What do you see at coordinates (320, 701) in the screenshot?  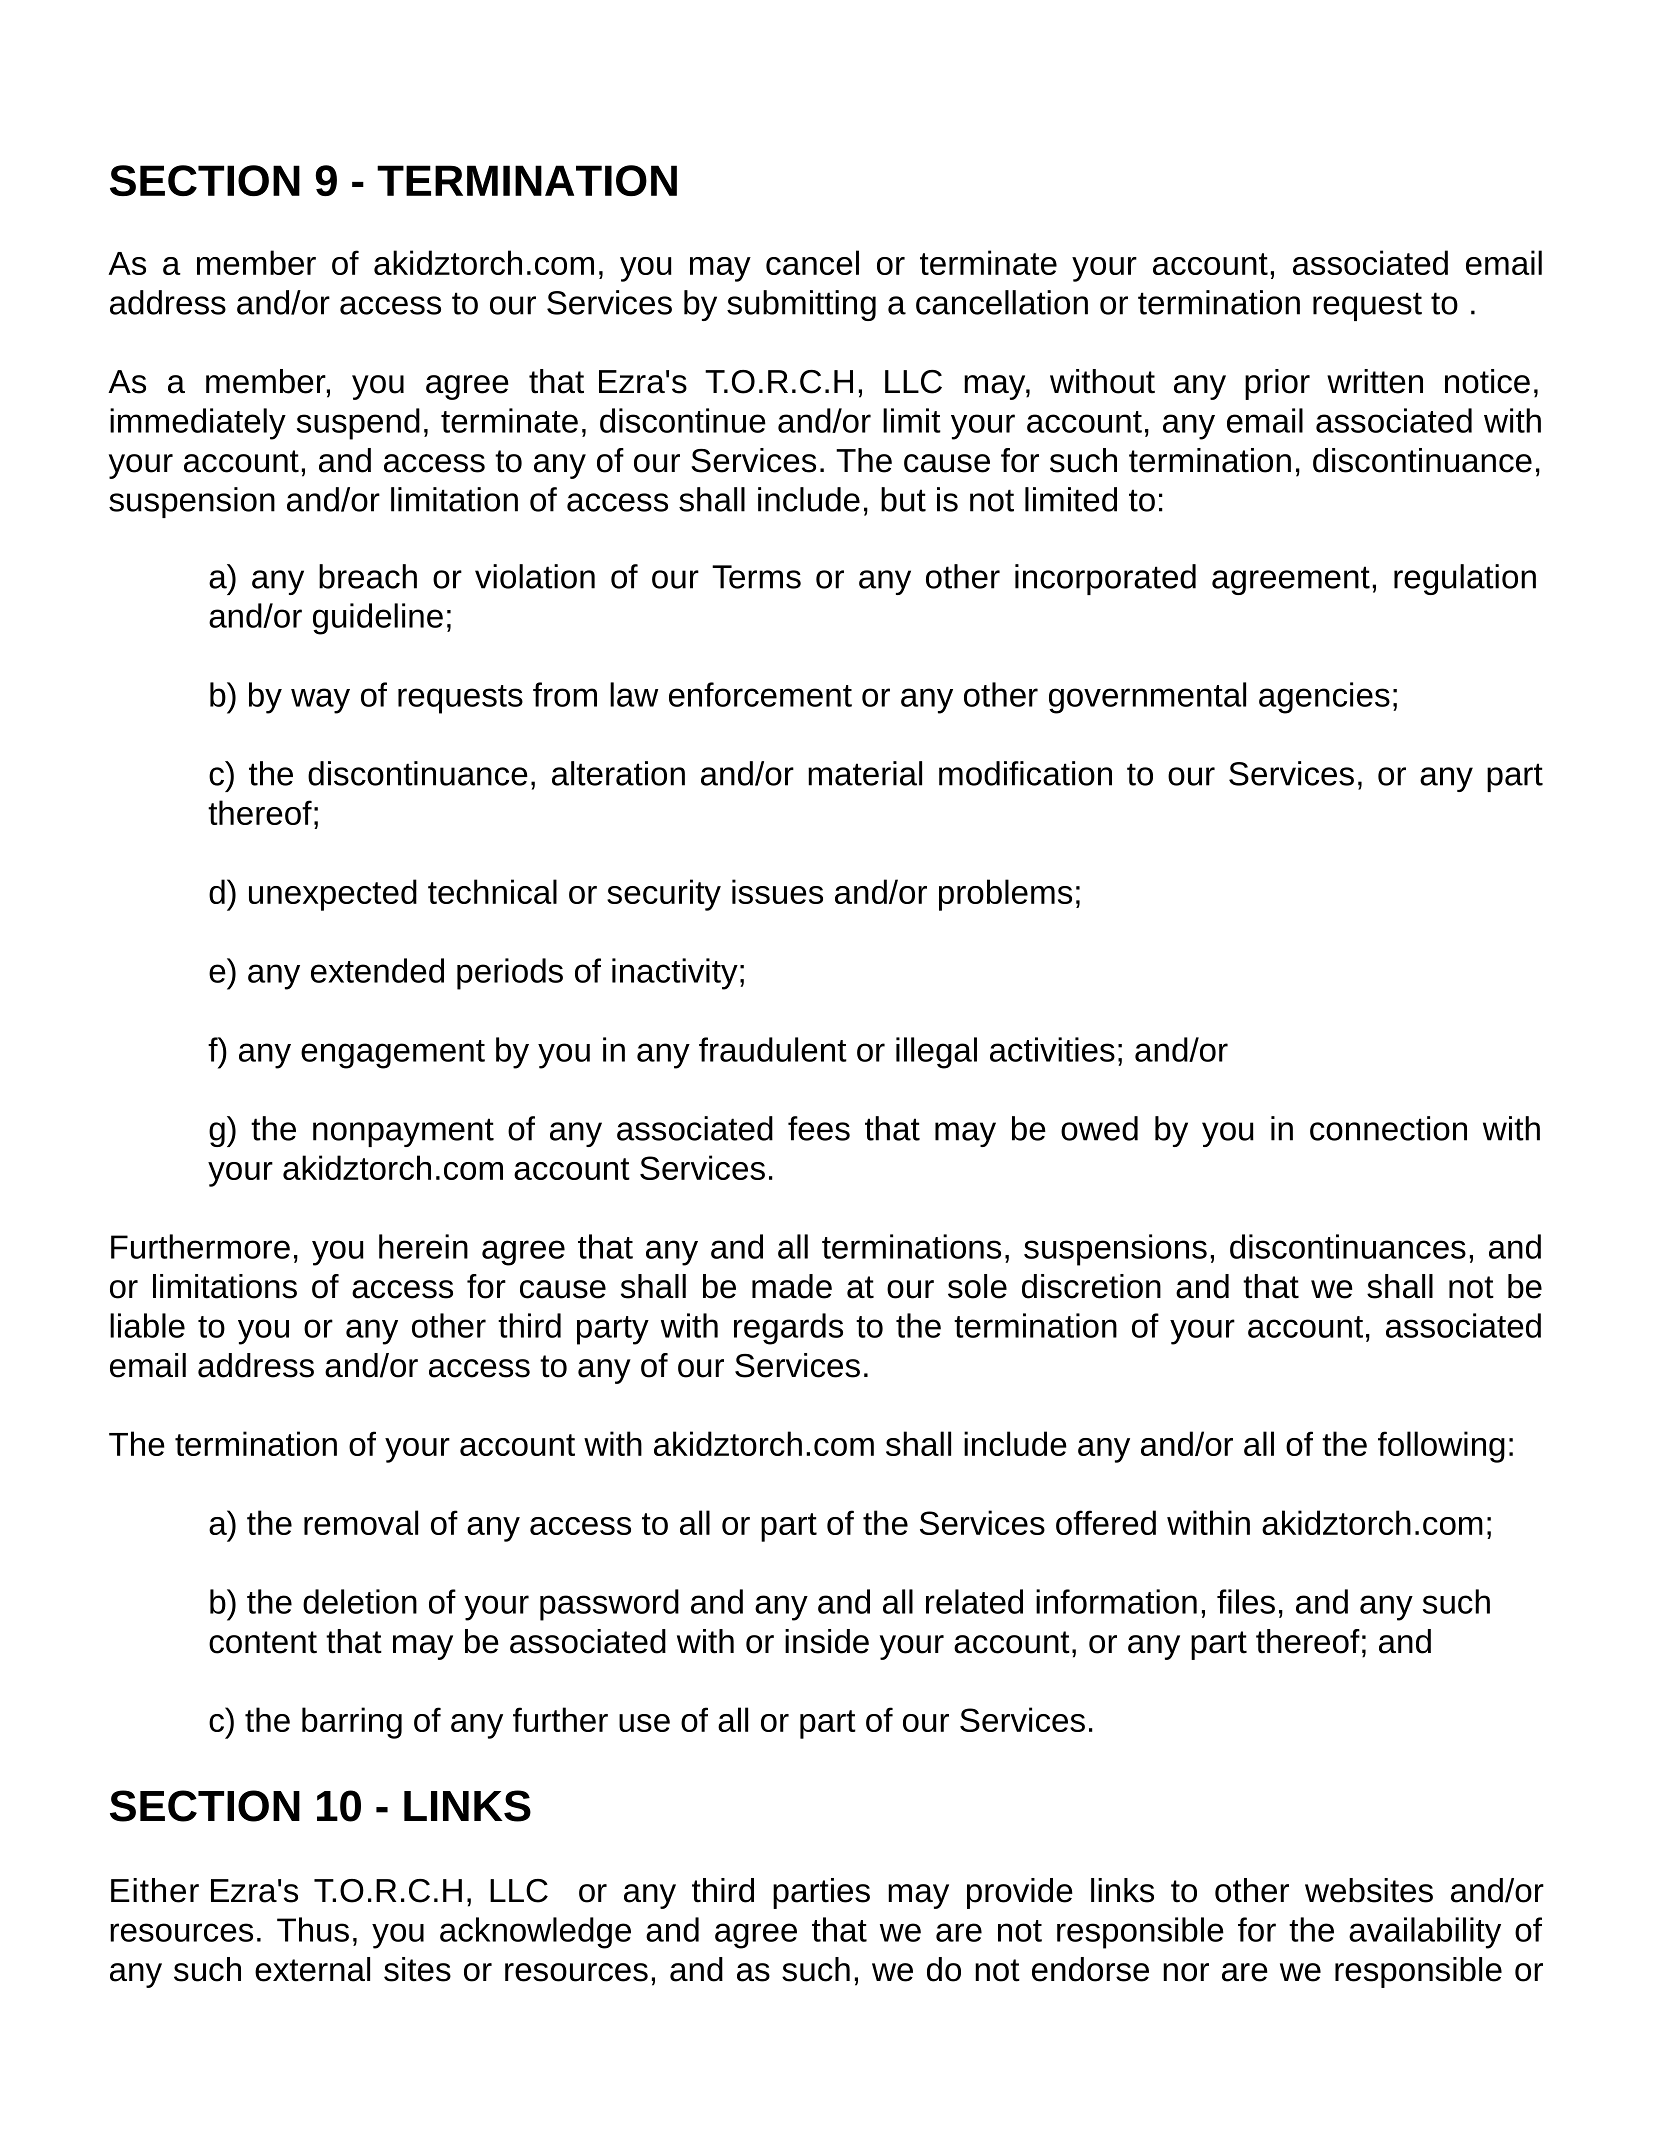 I see `way` at bounding box center [320, 701].
